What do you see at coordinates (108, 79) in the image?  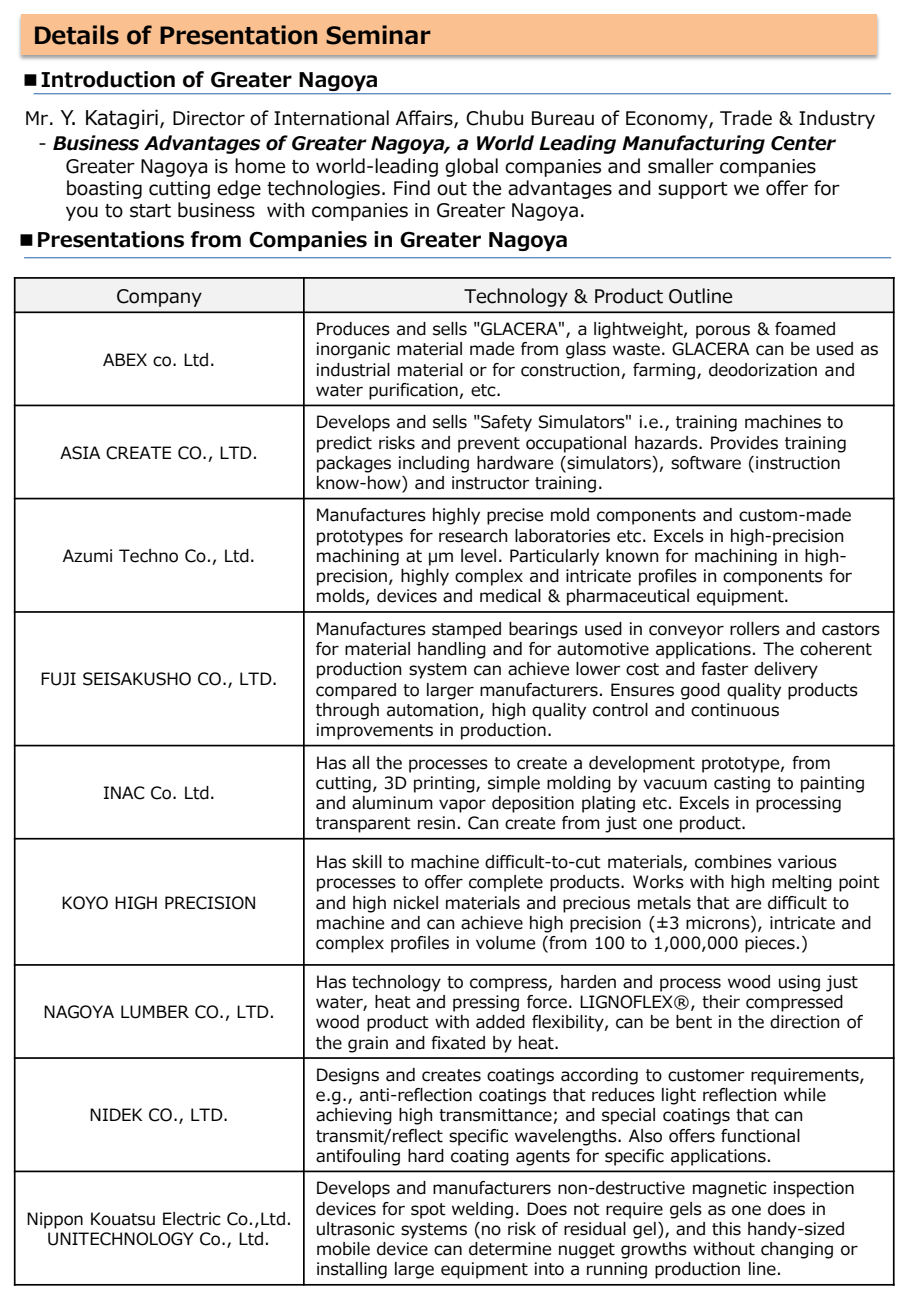 I see `Introduction` at bounding box center [108, 79].
